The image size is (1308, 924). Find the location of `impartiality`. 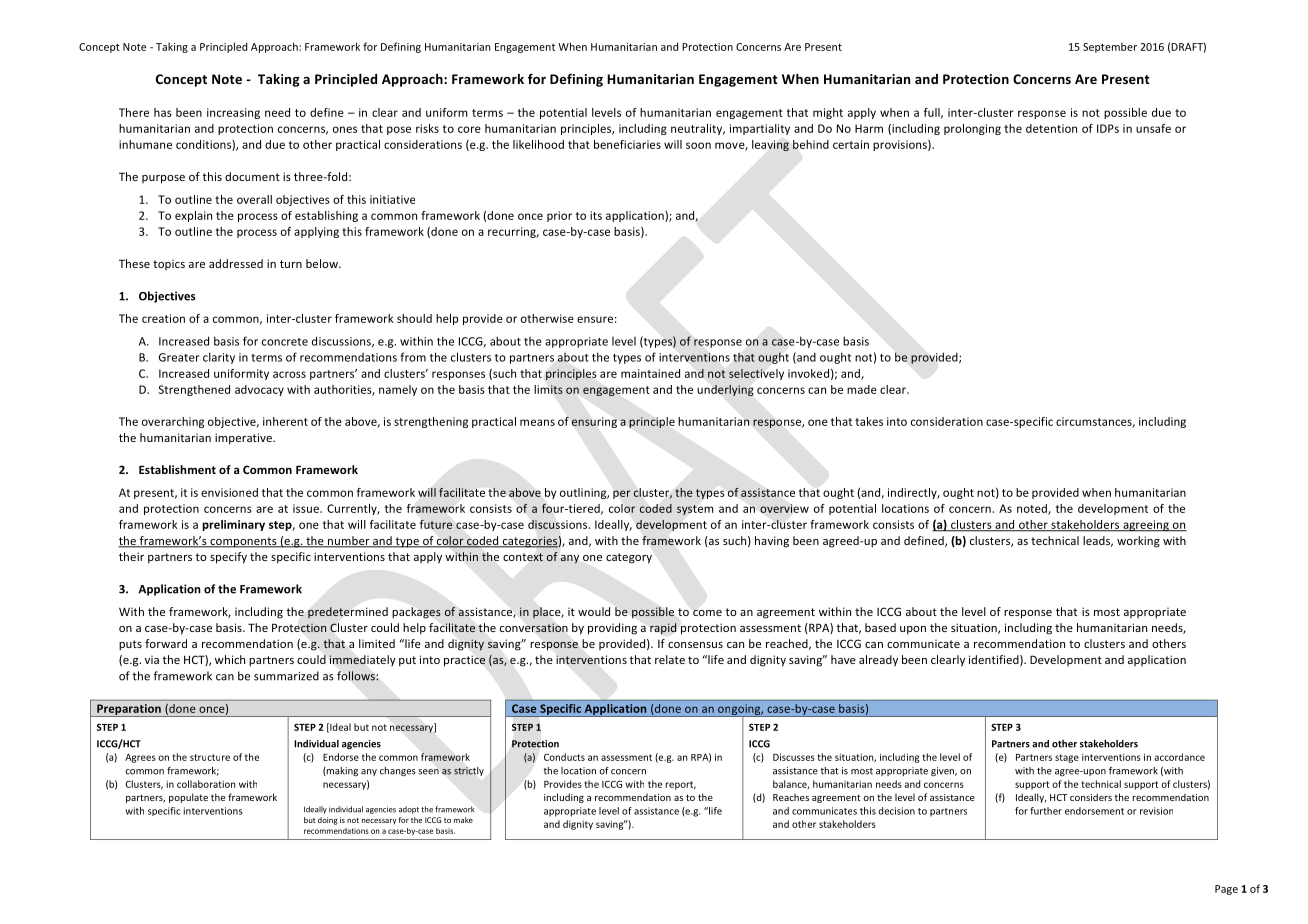

impartiality is located at coordinates (760, 129).
